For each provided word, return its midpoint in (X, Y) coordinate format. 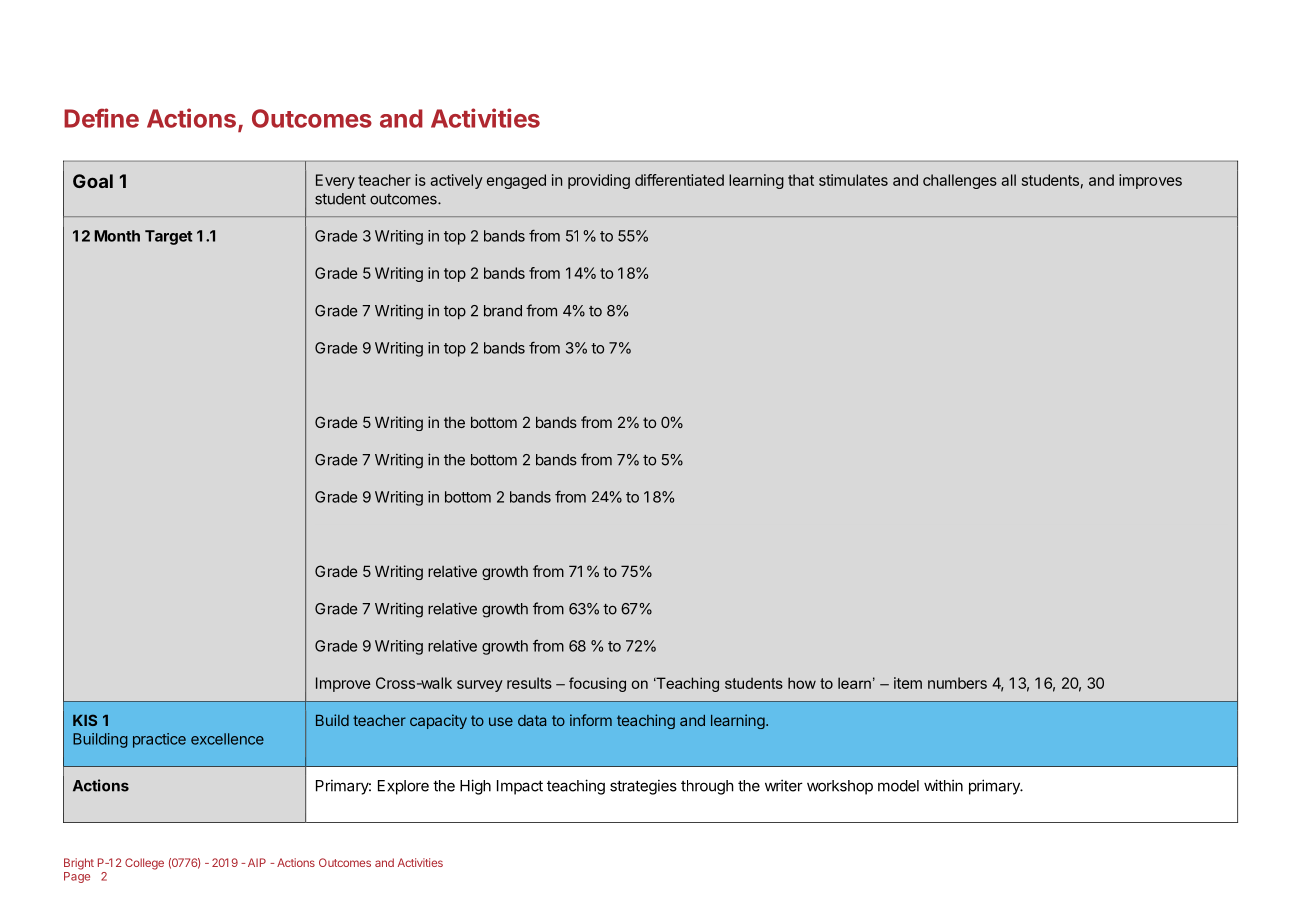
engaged (516, 181)
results (529, 683)
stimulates (853, 180)
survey (480, 686)
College (144, 864)
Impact (520, 787)
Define (101, 118)
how (802, 683)
